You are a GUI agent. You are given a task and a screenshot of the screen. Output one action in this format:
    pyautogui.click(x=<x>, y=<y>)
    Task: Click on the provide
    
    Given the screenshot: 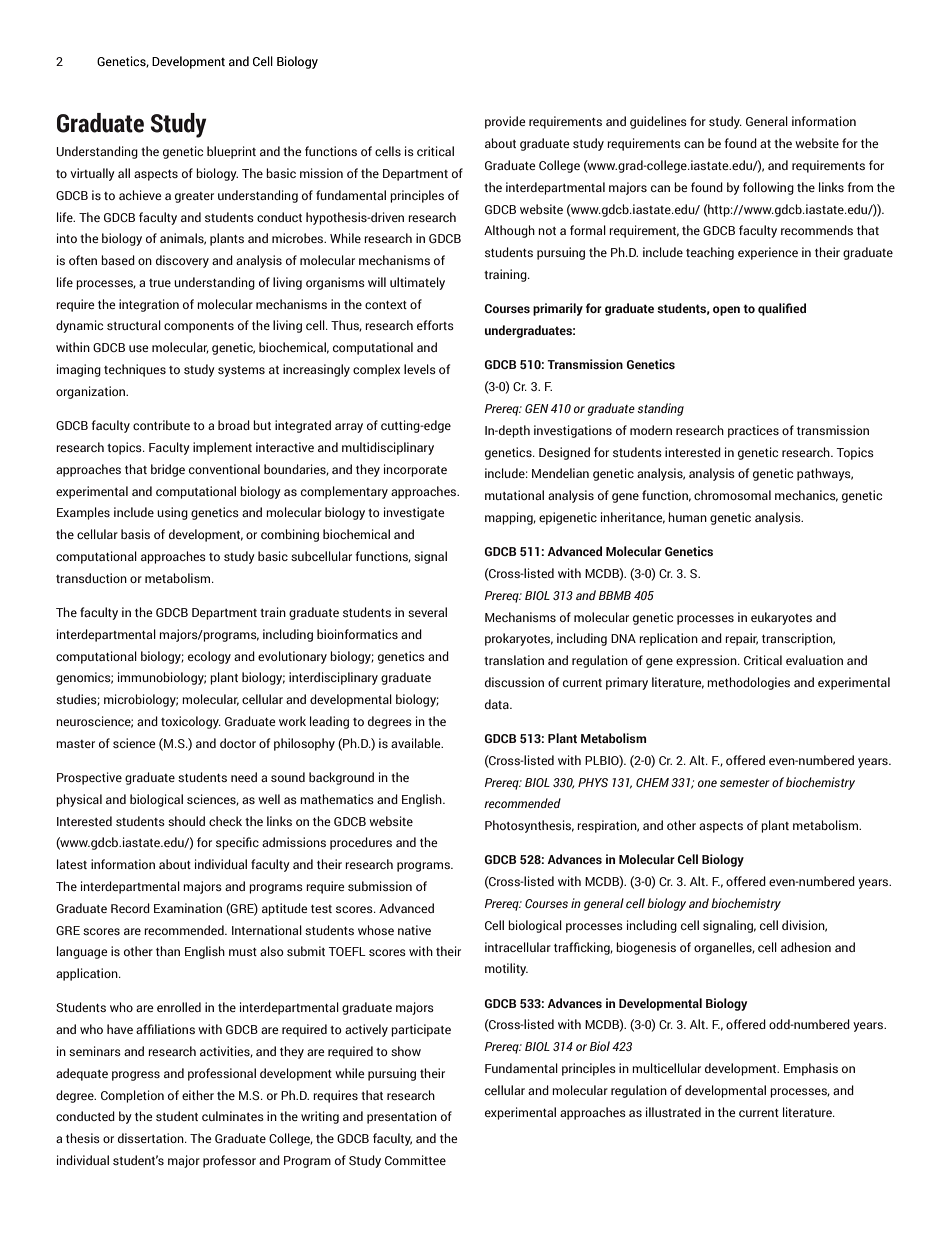 What is the action you would take?
    pyautogui.click(x=505, y=122)
